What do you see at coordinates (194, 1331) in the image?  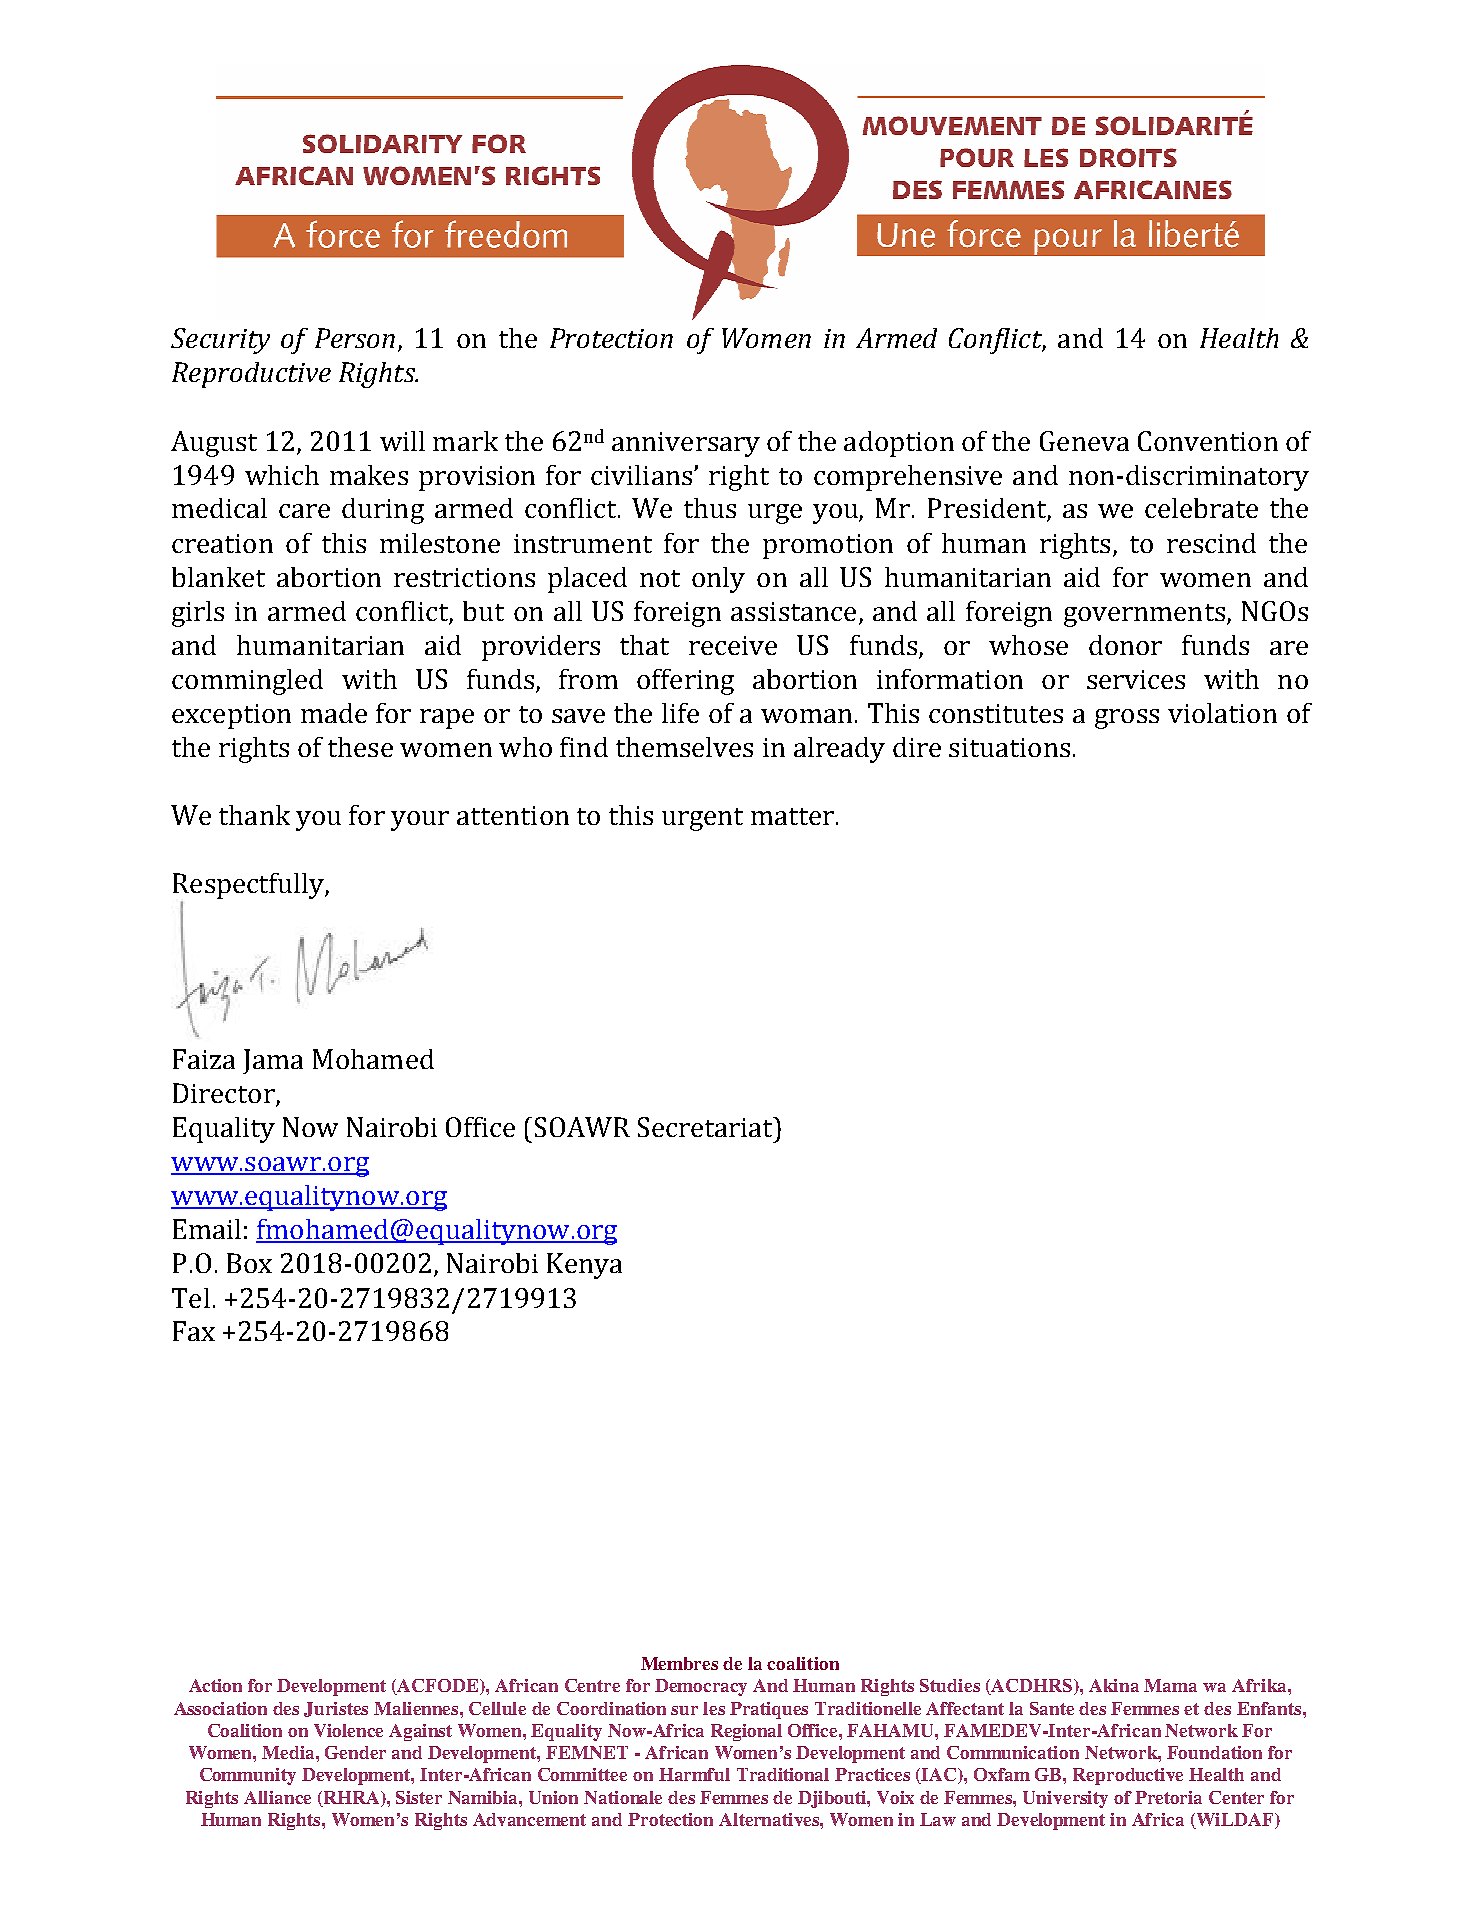 I see `Fax` at bounding box center [194, 1331].
